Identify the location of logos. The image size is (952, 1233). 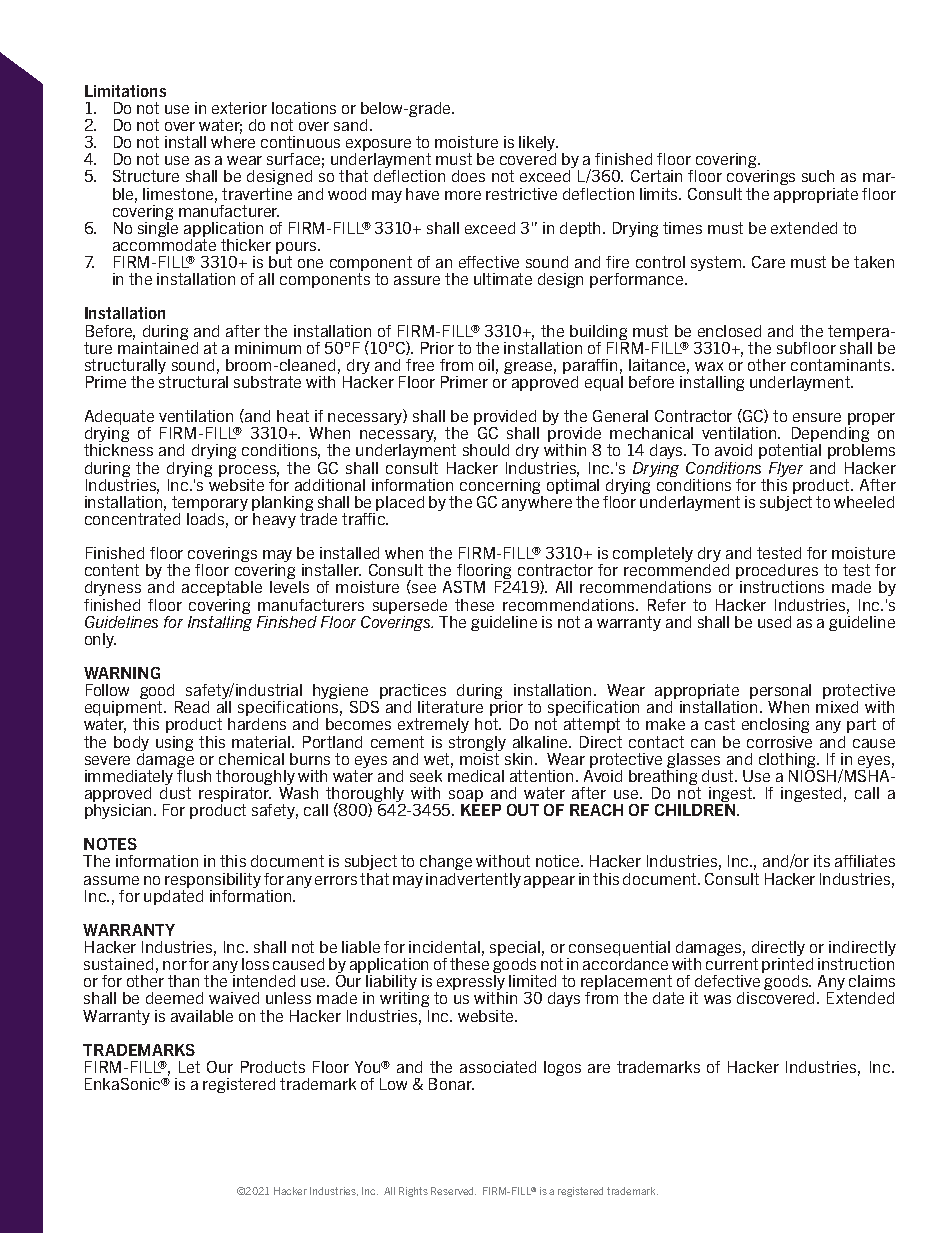
(562, 1068).
